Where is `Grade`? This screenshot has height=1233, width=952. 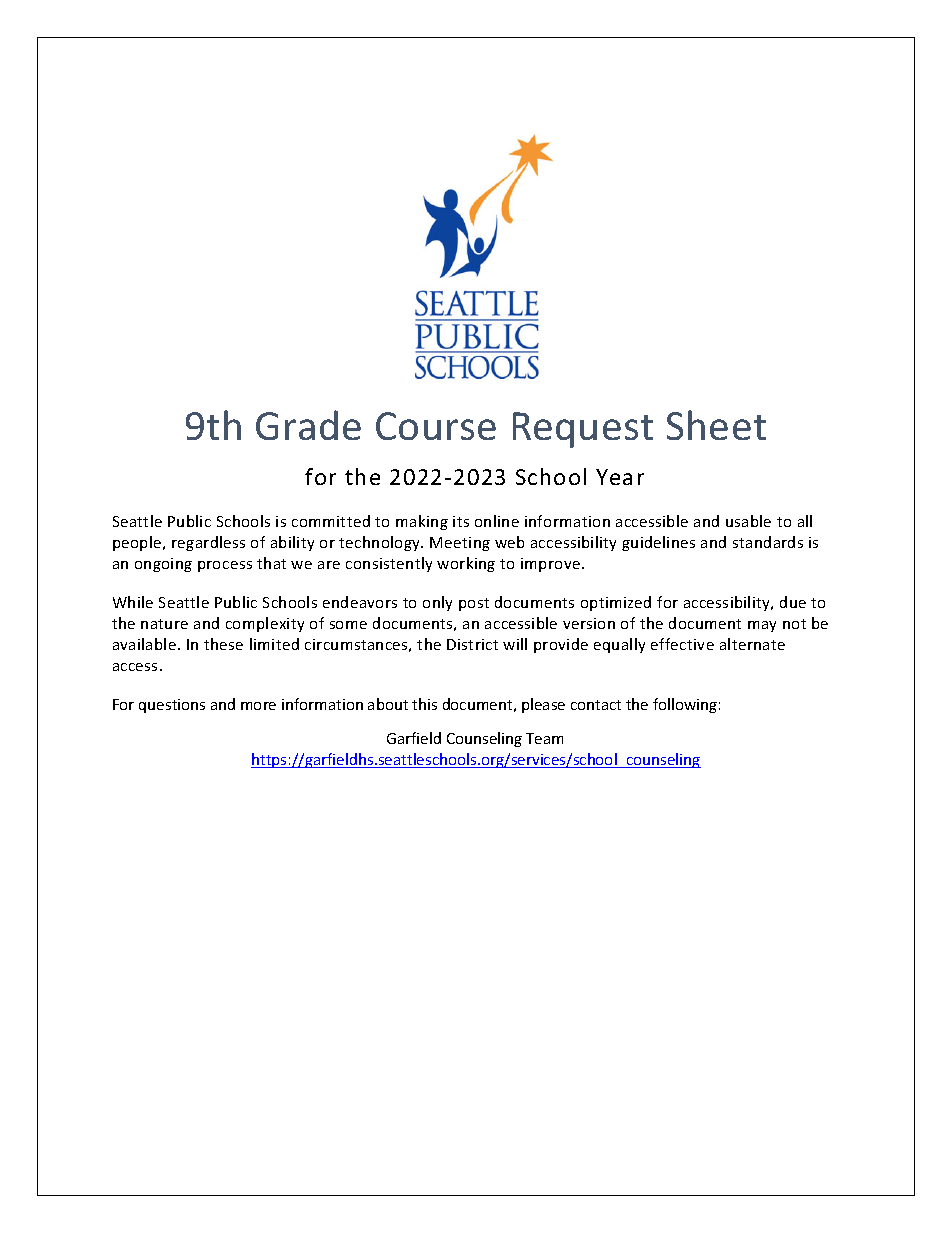
Grade is located at coordinates (308, 425).
